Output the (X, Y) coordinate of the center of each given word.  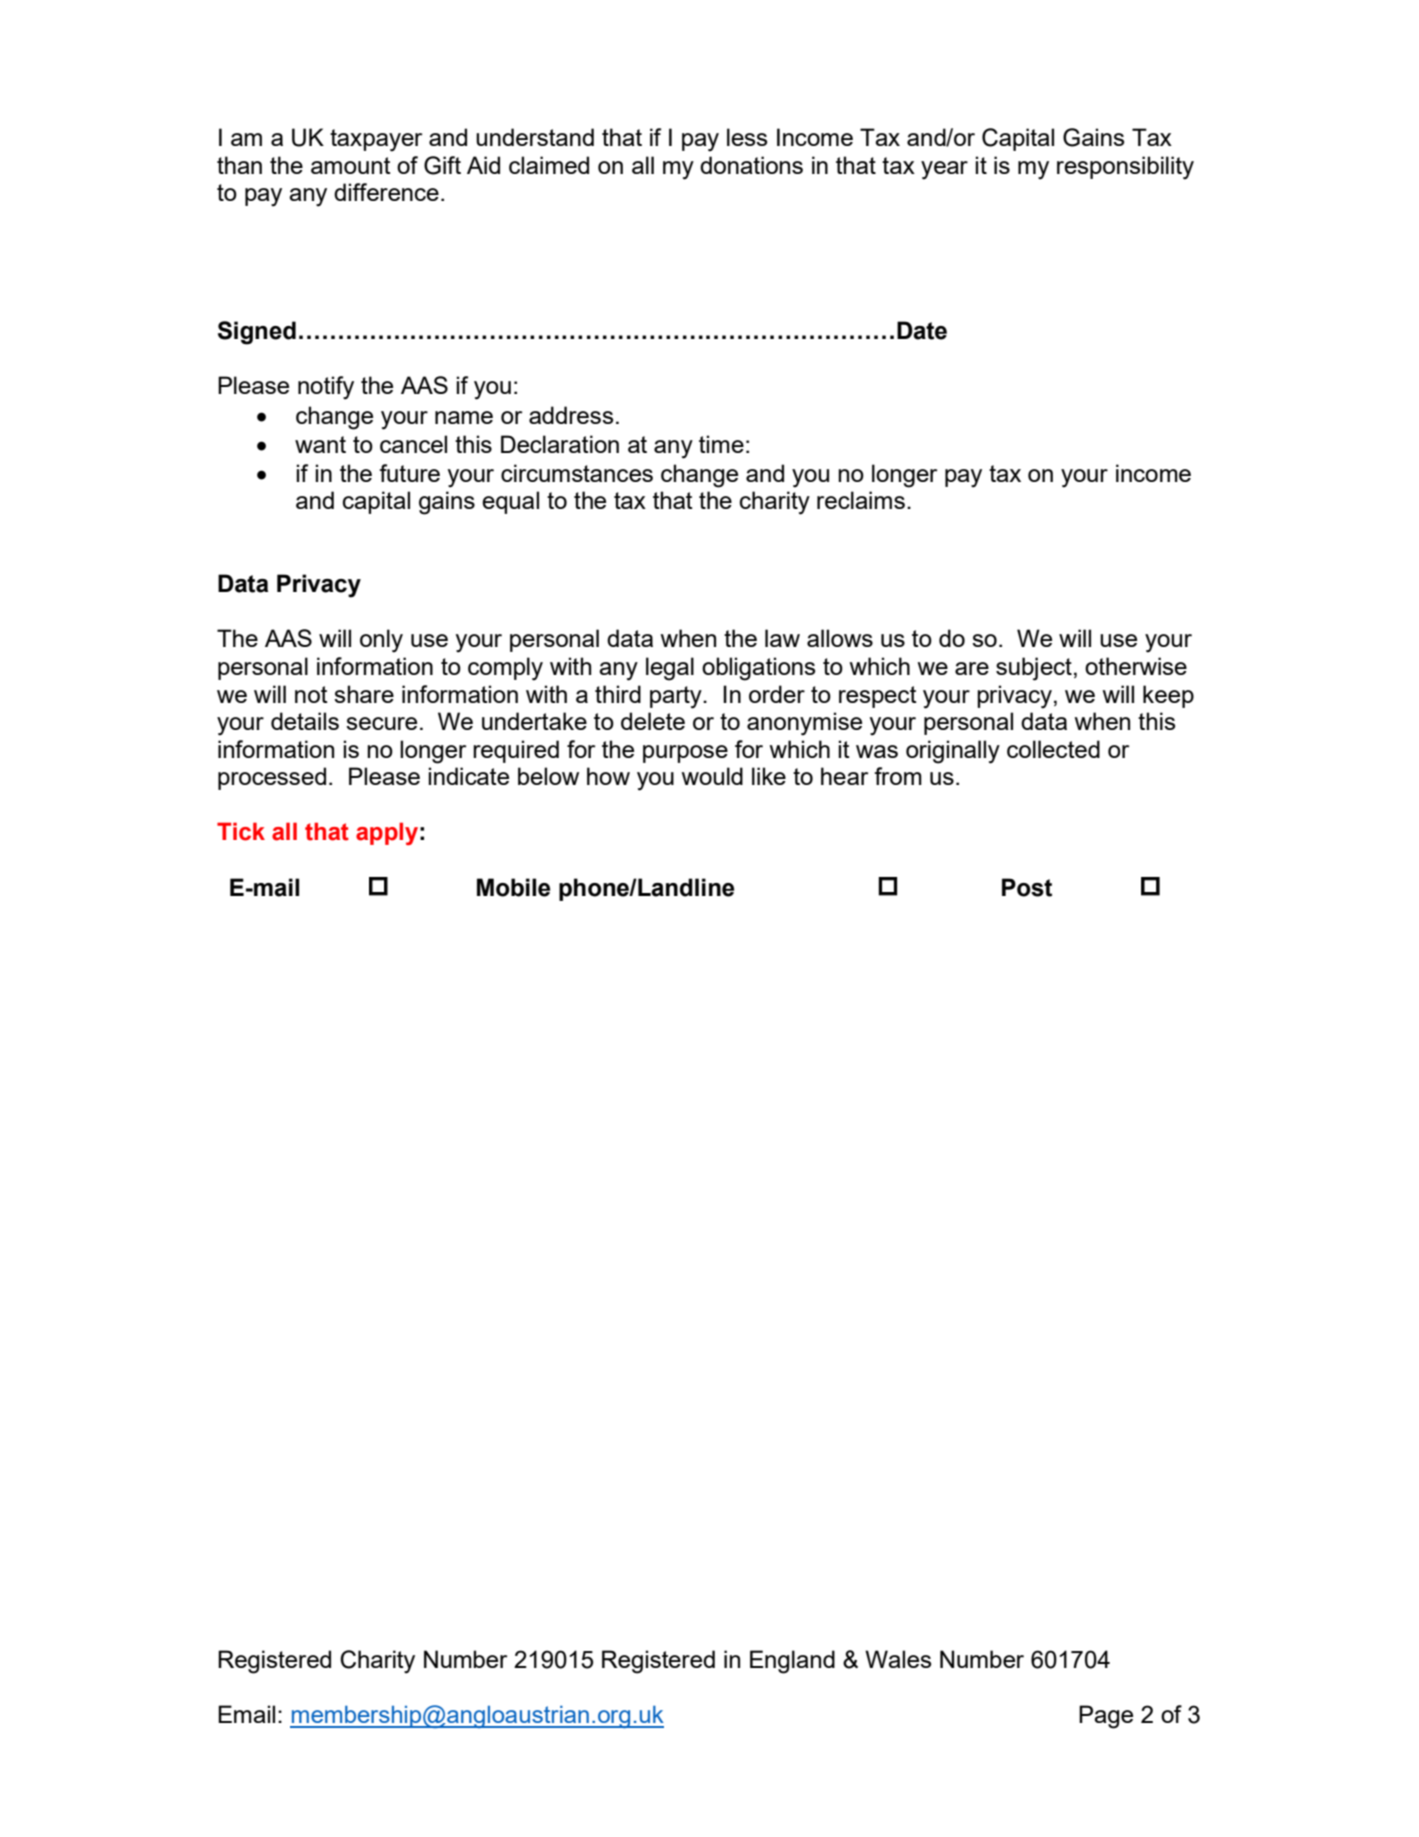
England (792, 1662)
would (712, 776)
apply (387, 833)
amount (351, 165)
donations (751, 165)
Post (1027, 887)
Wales (898, 1659)
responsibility (1125, 168)
